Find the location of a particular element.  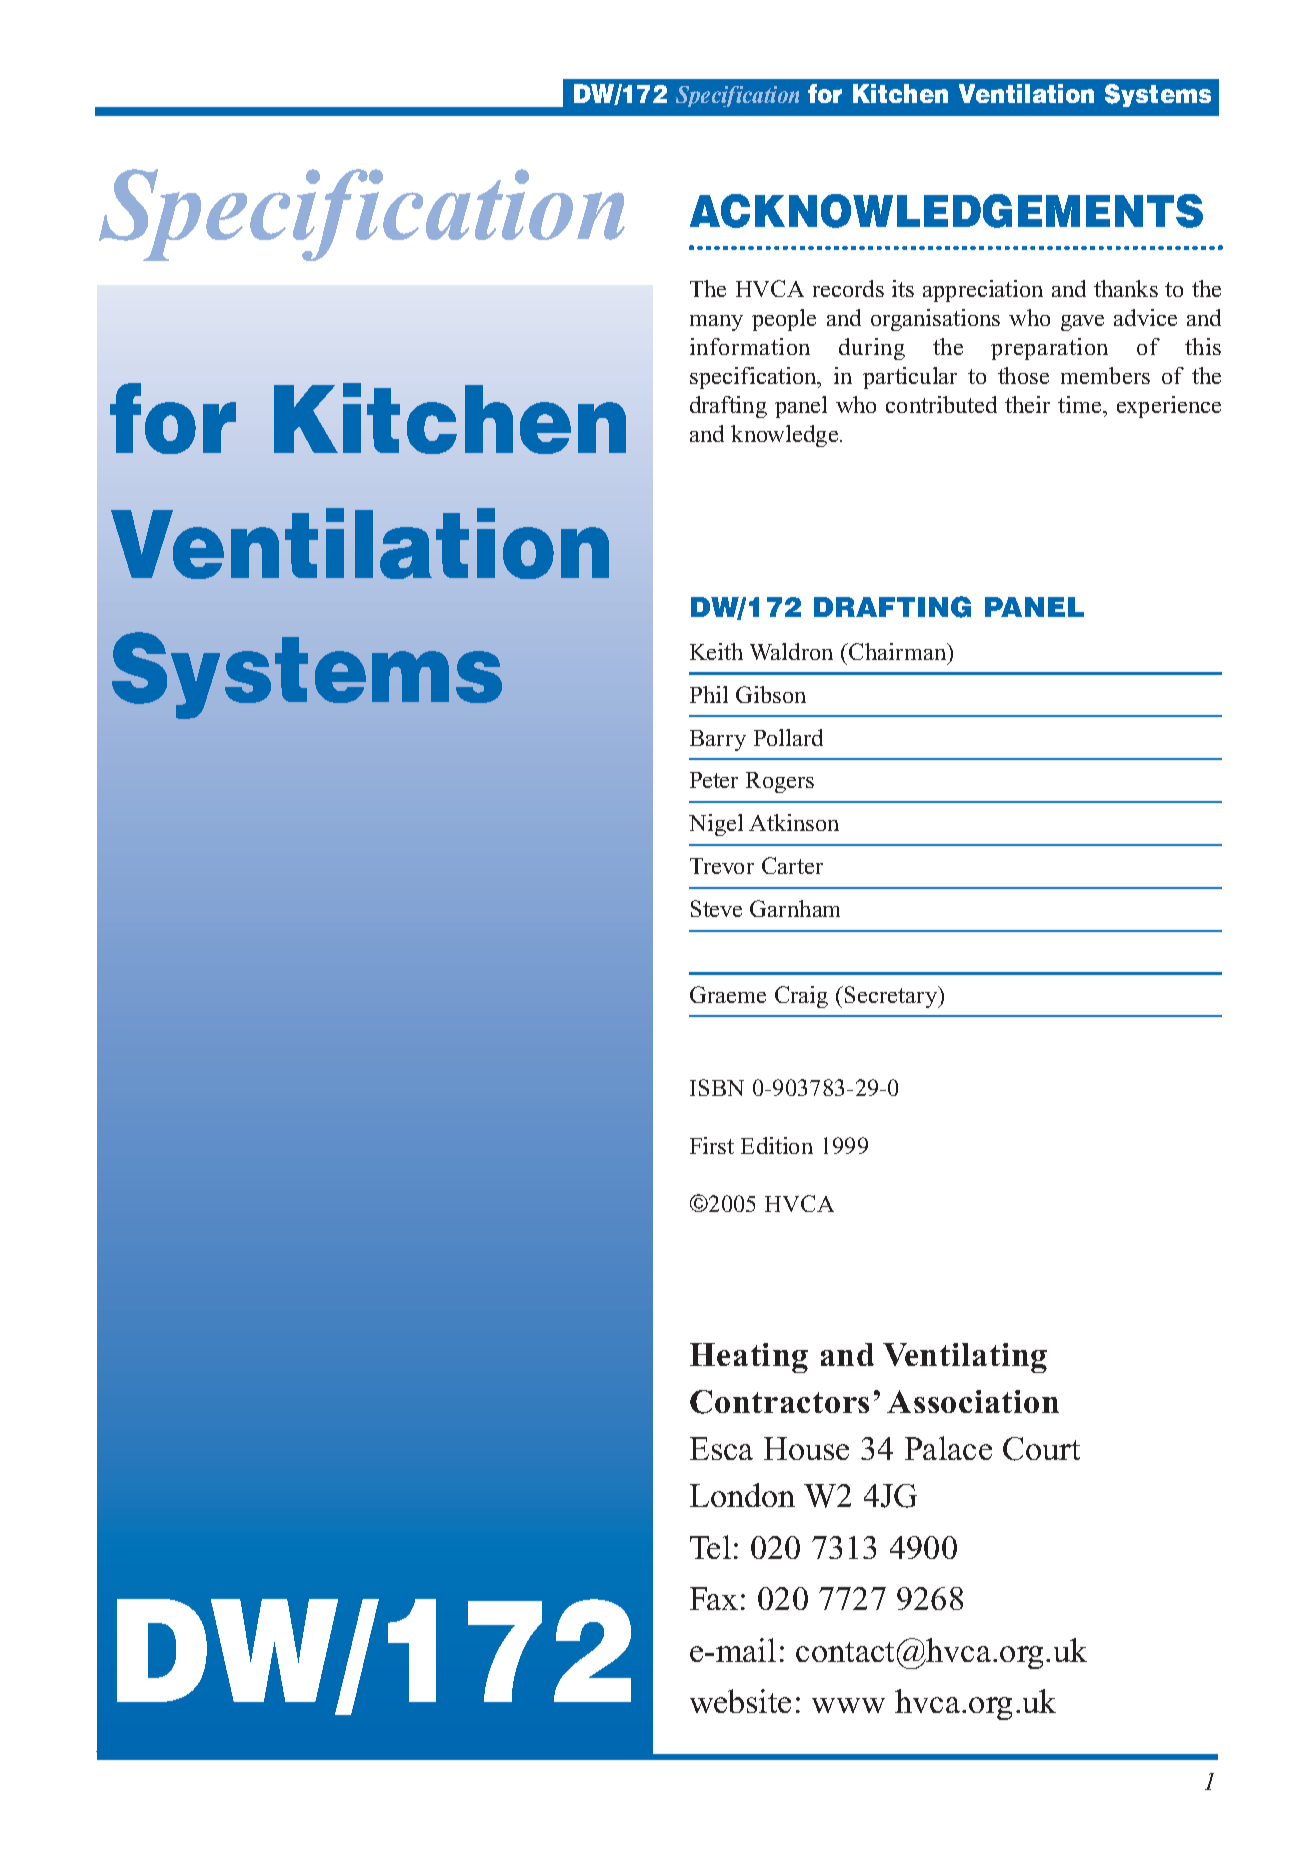

Chairman is located at coordinates (898, 651).
